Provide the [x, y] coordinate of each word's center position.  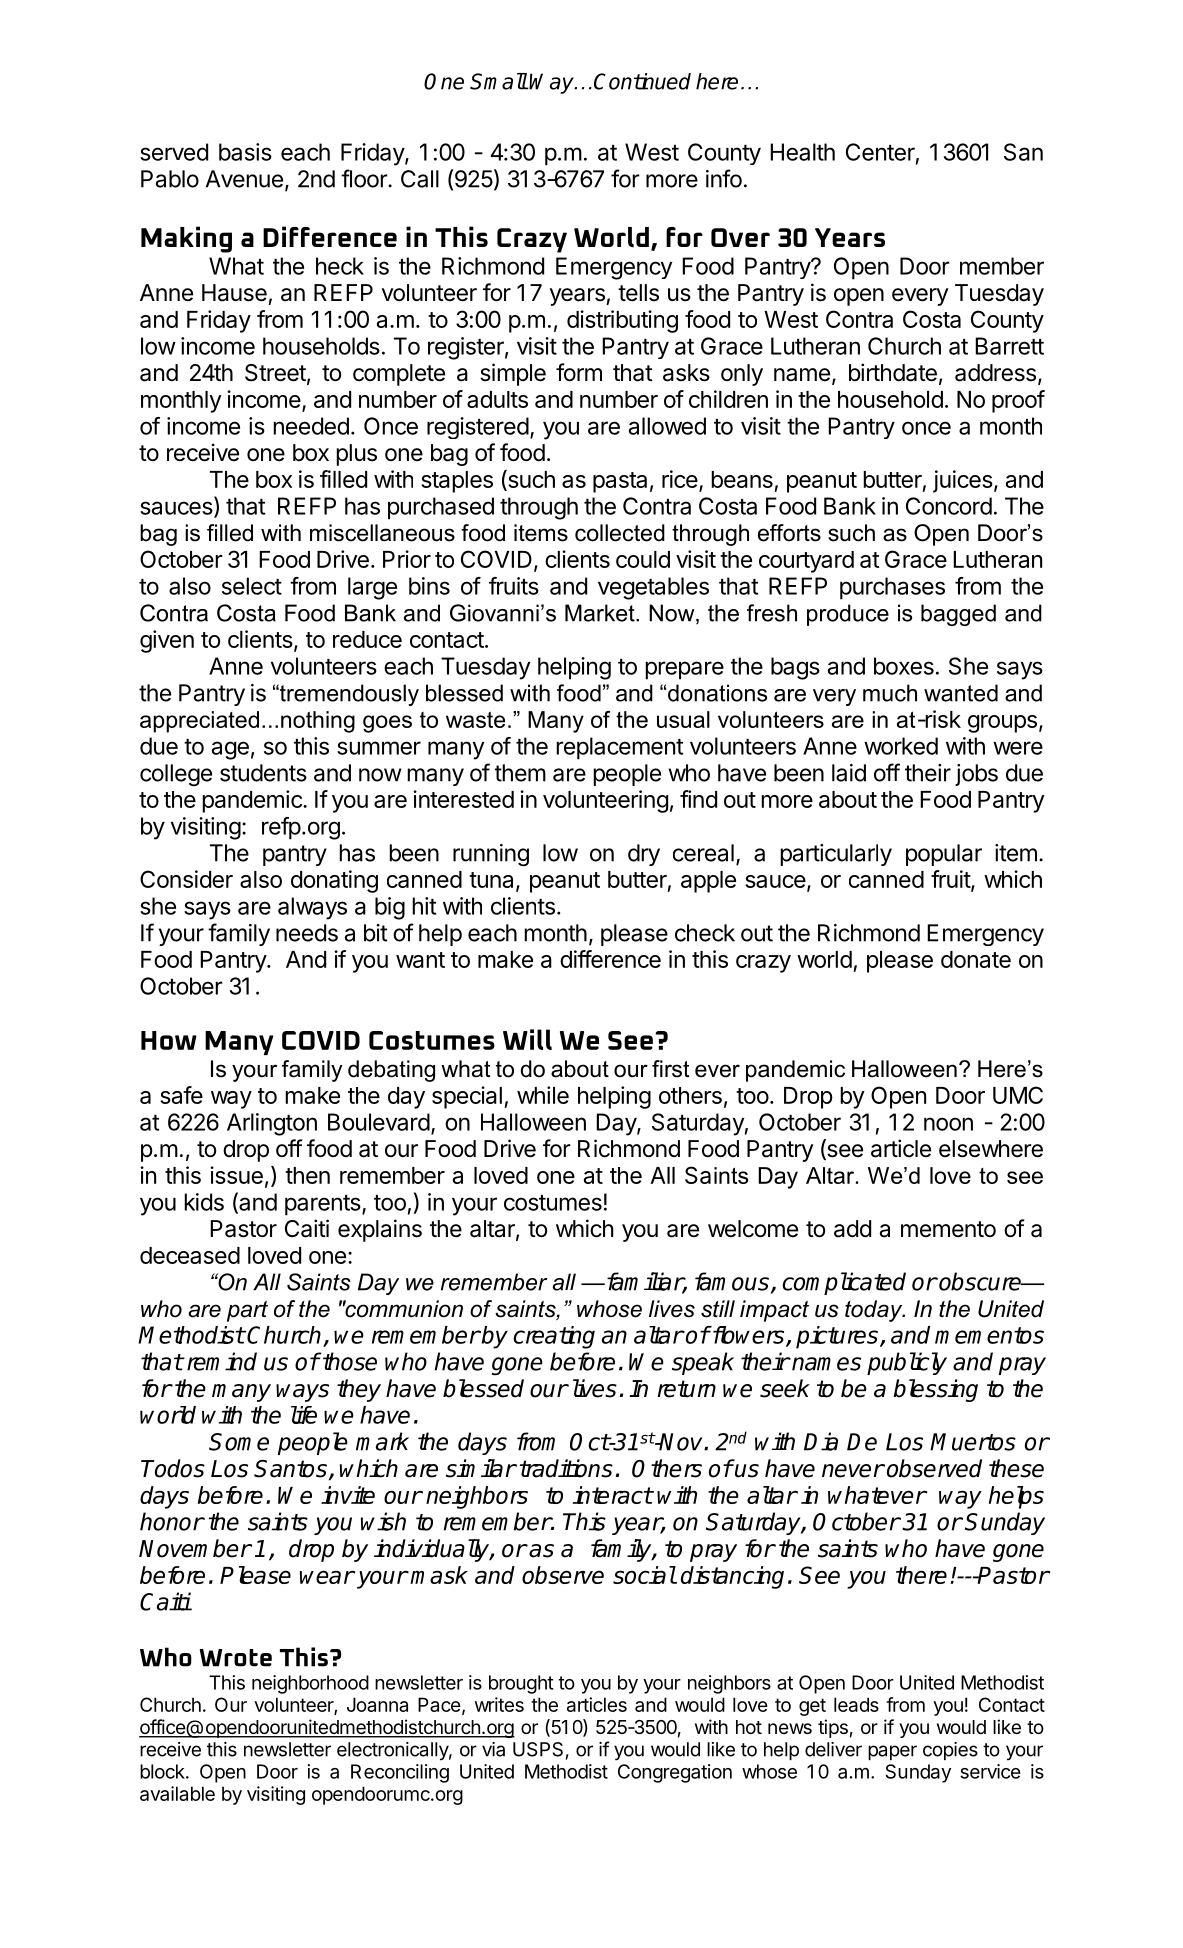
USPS [538, 1749]
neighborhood [310, 1684]
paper [892, 1752]
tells [638, 293]
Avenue [244, 179]
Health [802, 152]
